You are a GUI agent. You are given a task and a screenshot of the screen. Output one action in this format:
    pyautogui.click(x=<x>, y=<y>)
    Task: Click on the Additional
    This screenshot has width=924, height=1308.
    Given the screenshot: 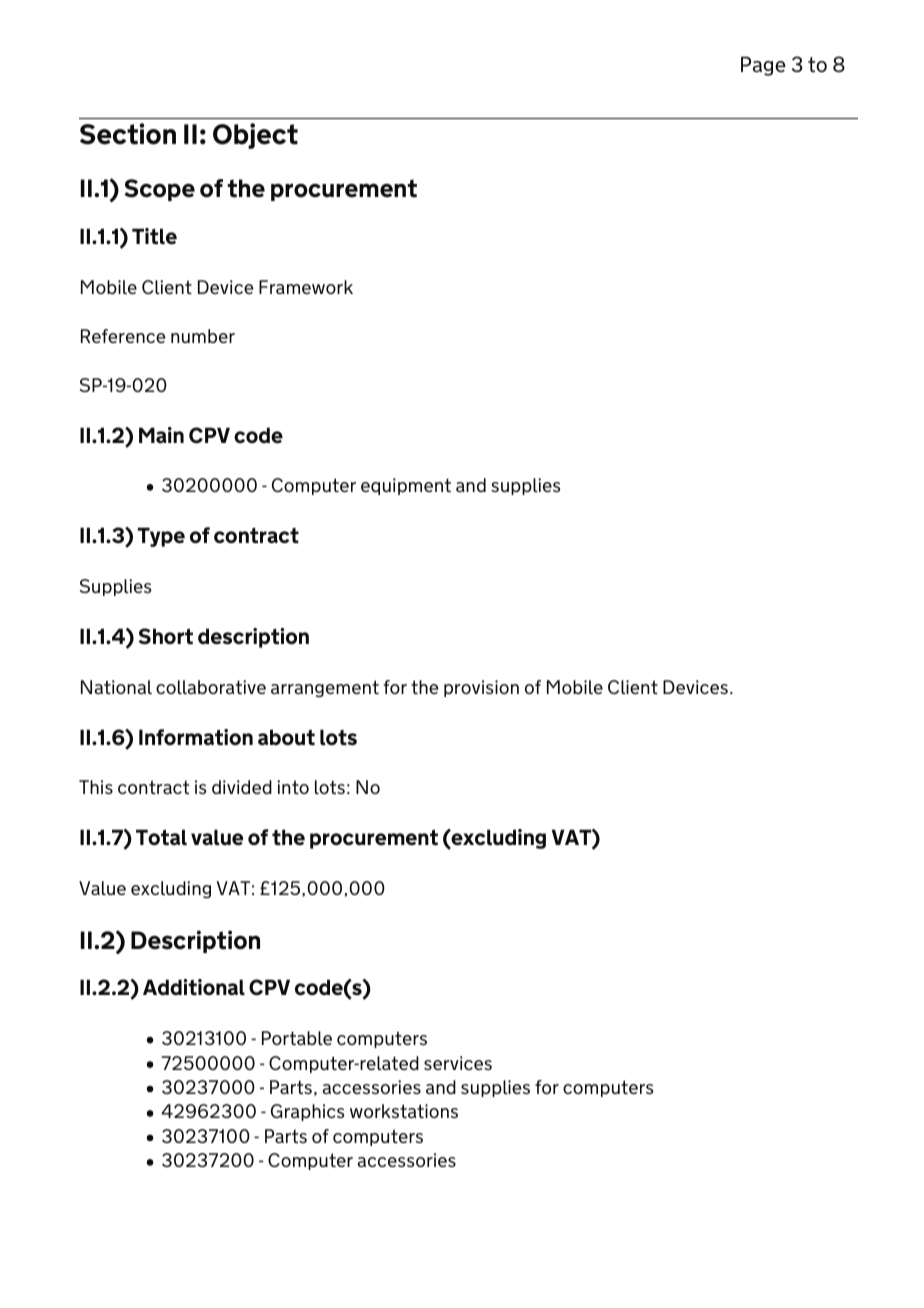 What is the action you would take?
    pyautogui.click(x=194, y=987)
